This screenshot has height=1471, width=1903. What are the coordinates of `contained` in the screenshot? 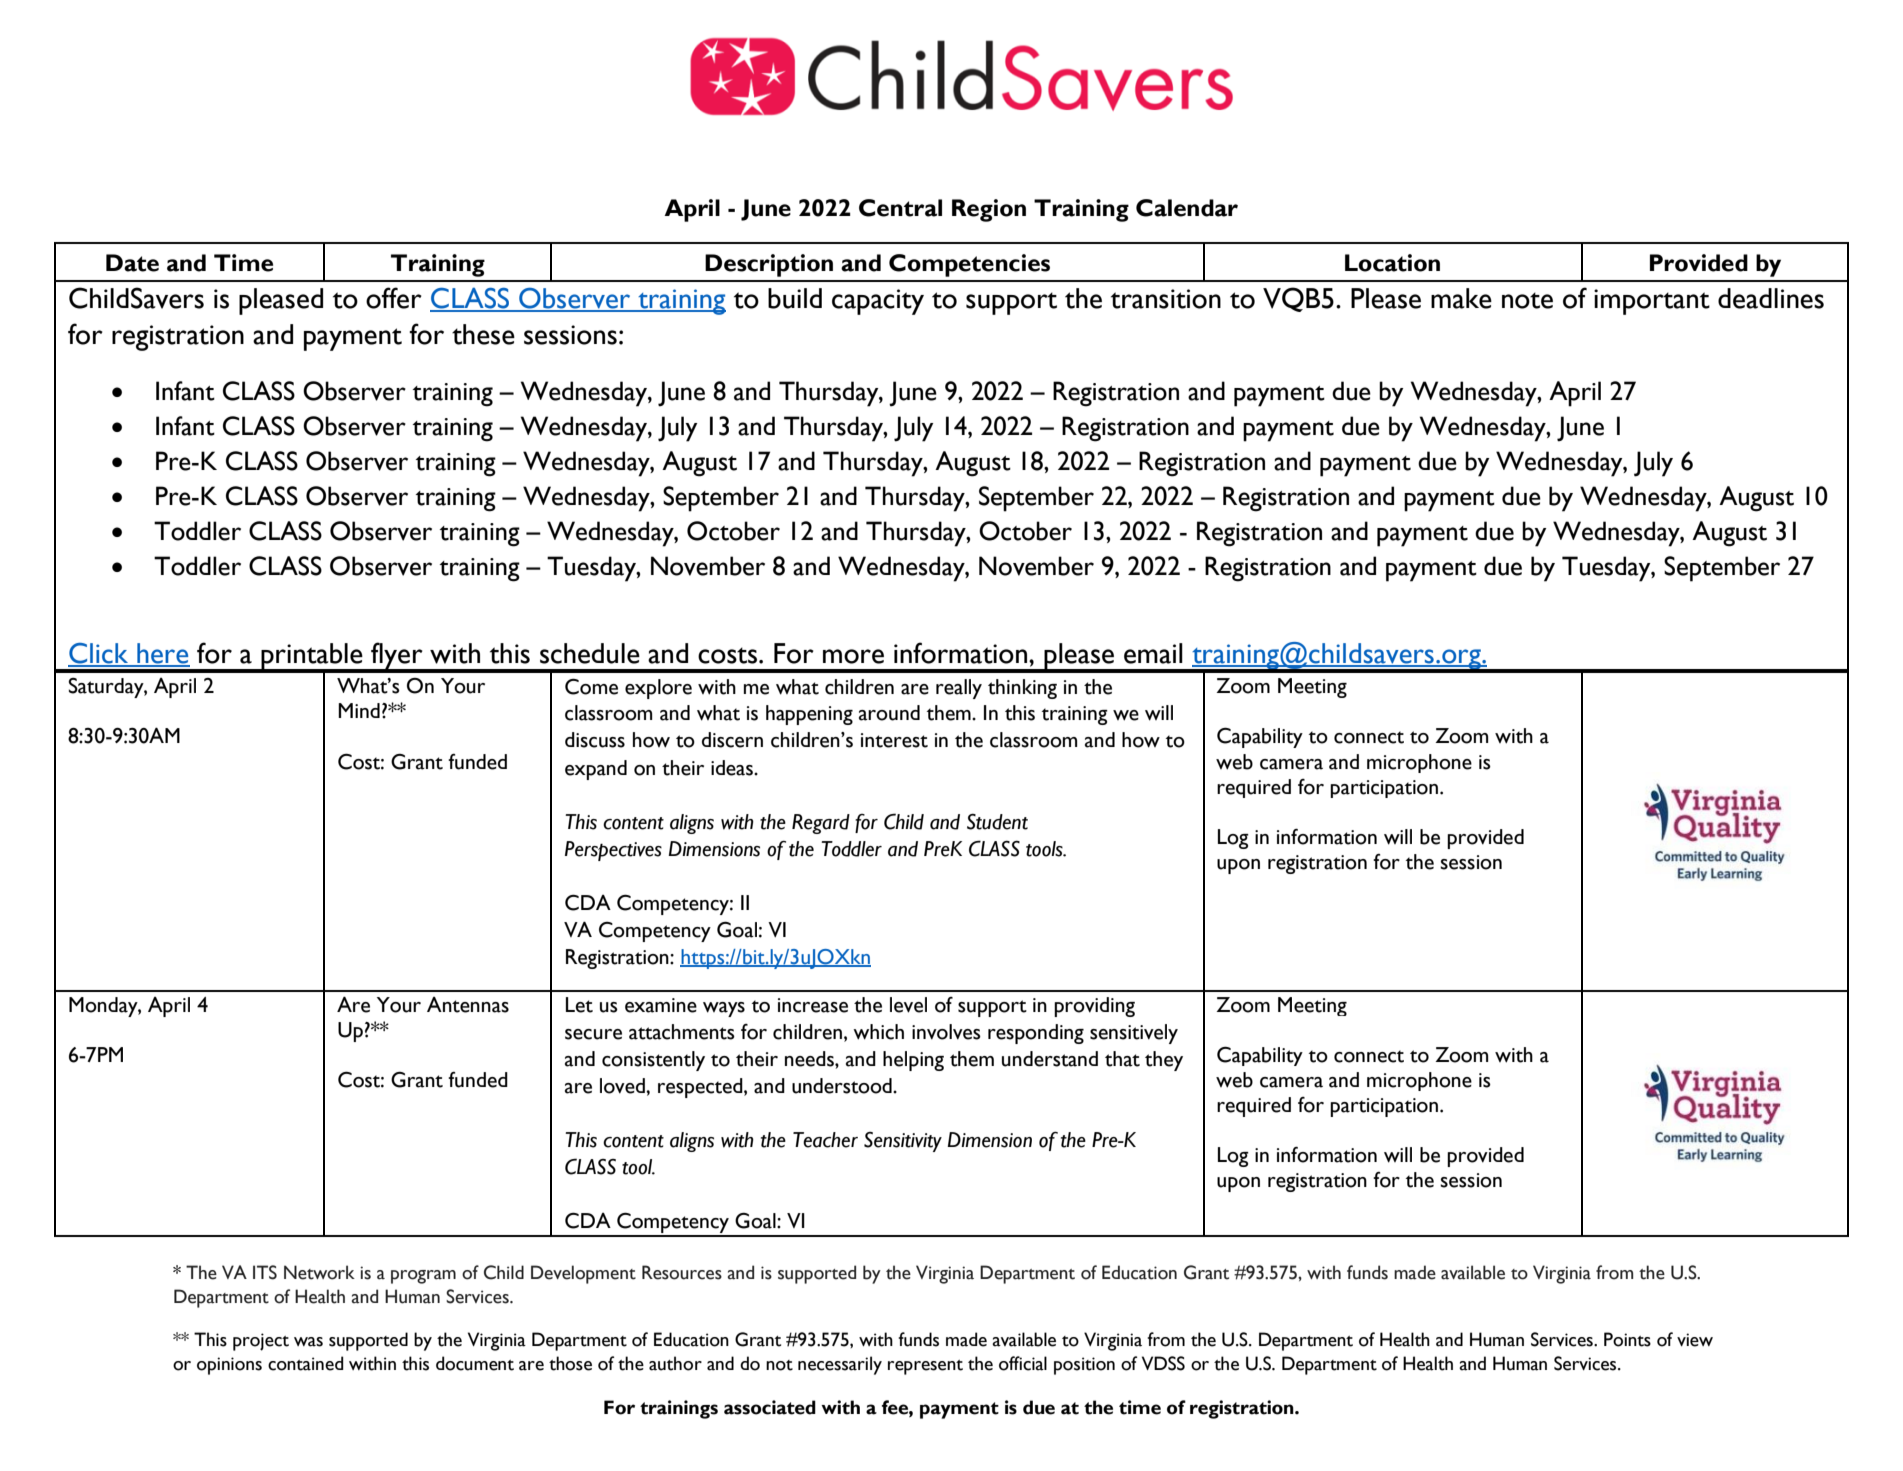 It's located at (306, 1363).
